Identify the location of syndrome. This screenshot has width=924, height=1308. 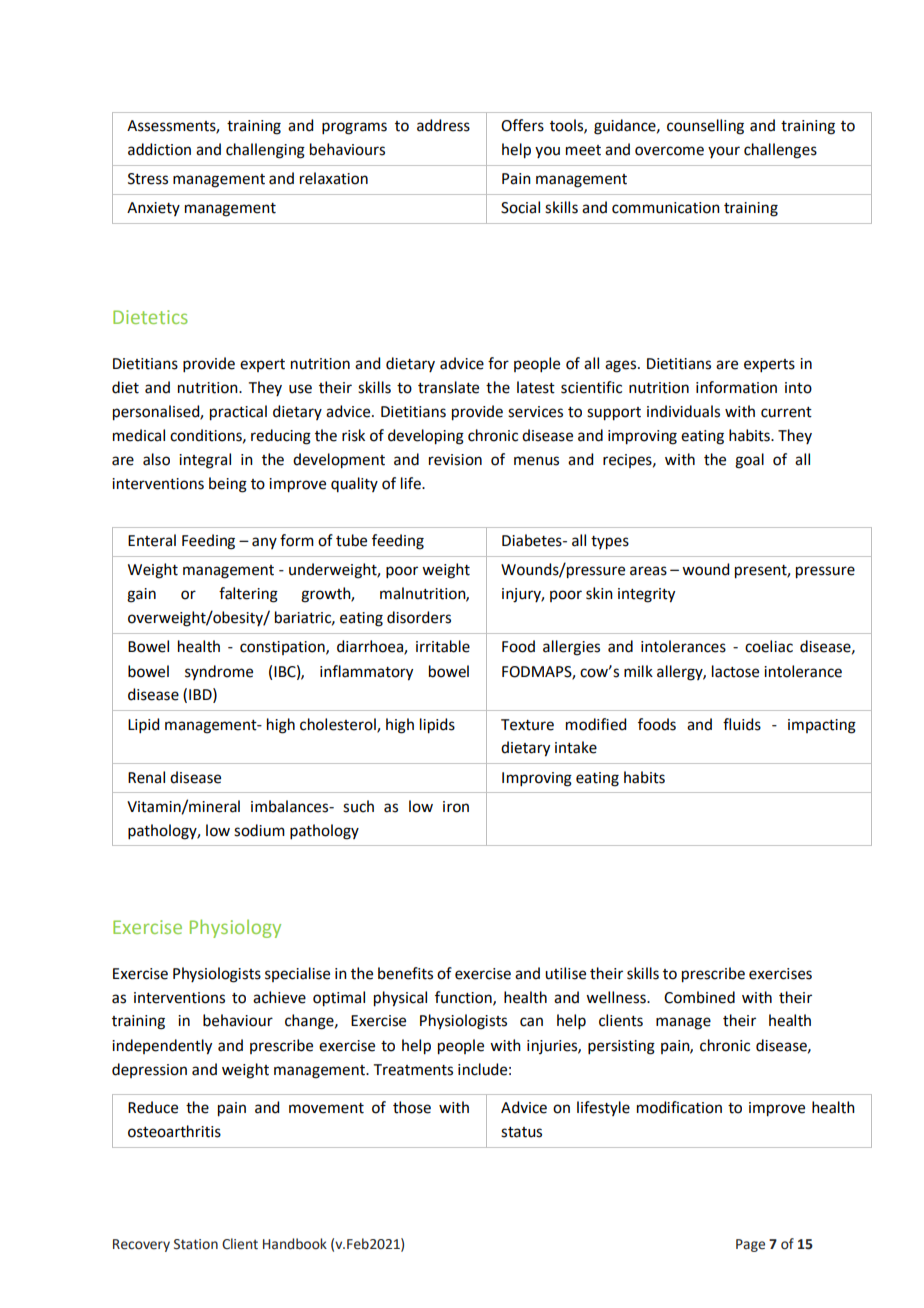
(219, 672).
